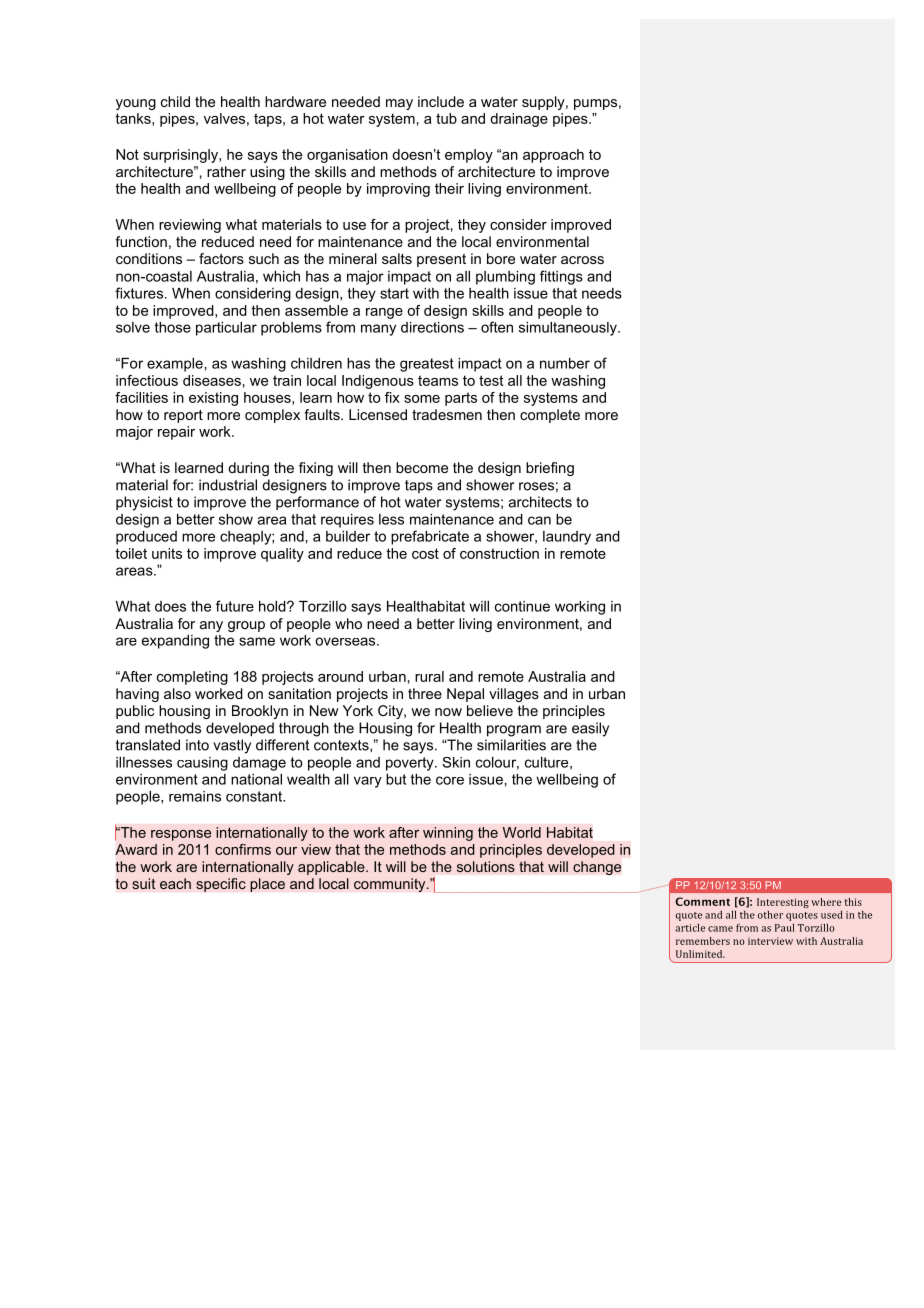 The width and height of the document is (924, 1308). What do you see at coordinates (391, 885) in the document?
I see `community` at bounding box center [391, 885].
